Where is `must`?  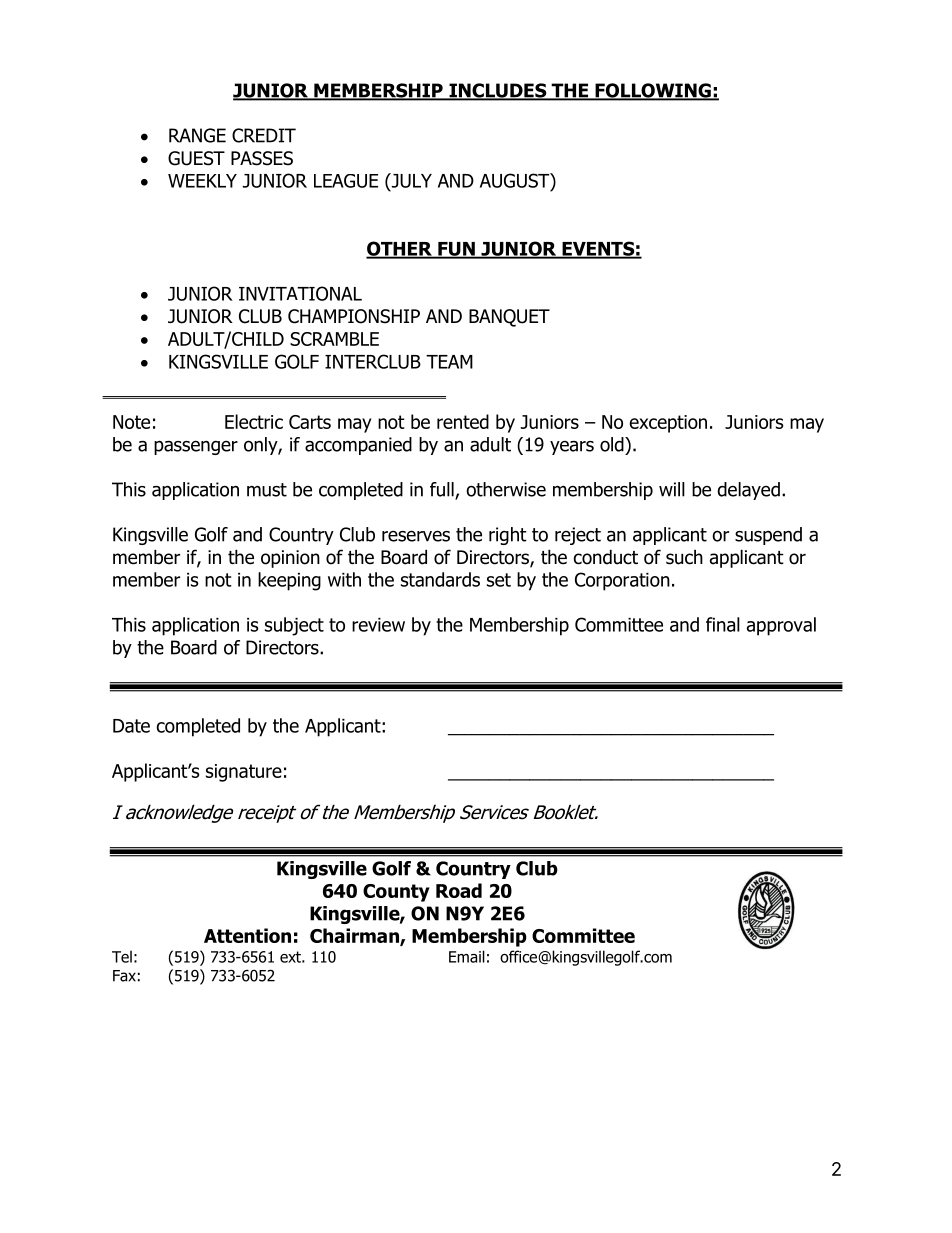
must is located at coordinates (267, 490).
